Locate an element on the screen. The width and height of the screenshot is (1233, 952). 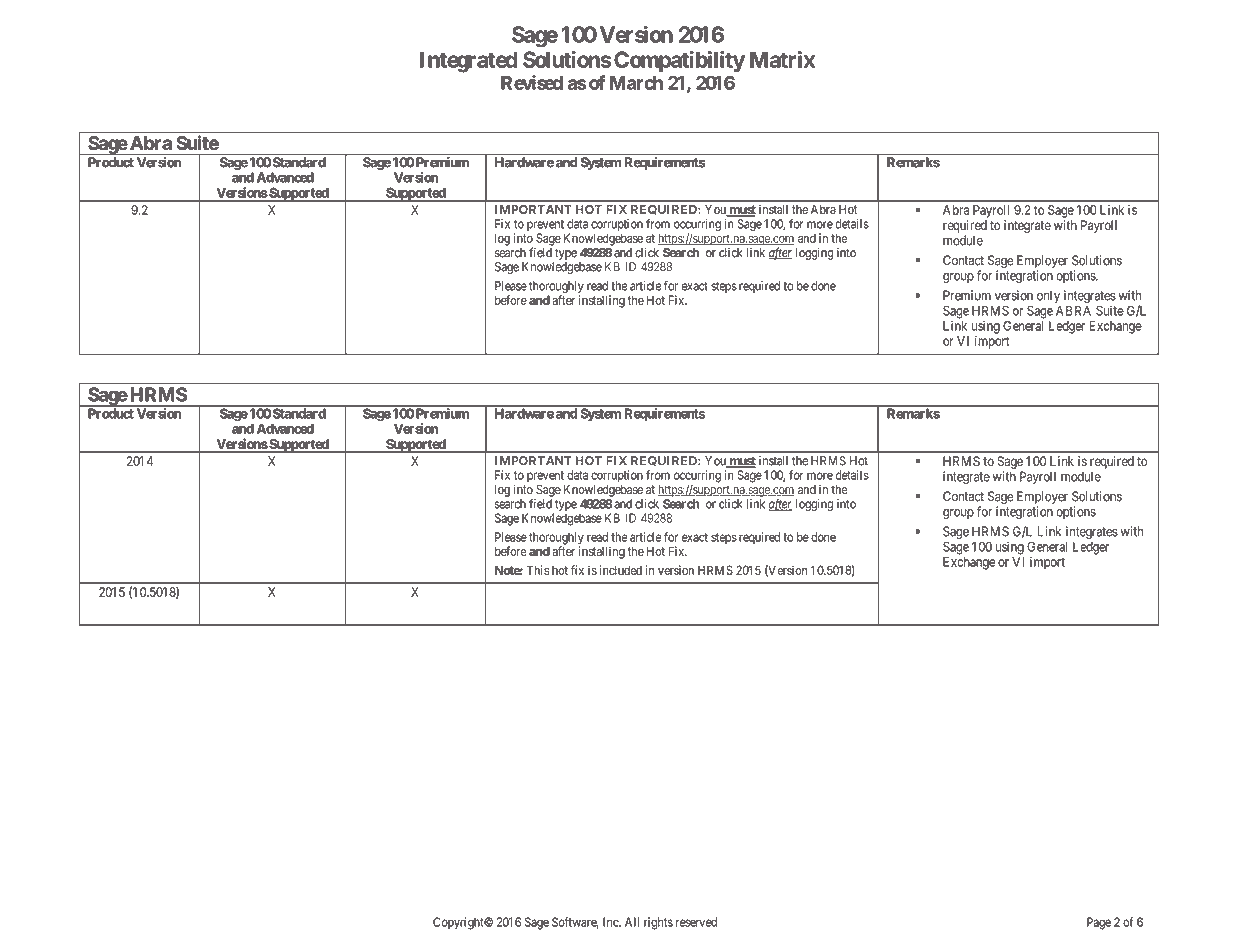
reserved is located at coordinates (696, 922).
